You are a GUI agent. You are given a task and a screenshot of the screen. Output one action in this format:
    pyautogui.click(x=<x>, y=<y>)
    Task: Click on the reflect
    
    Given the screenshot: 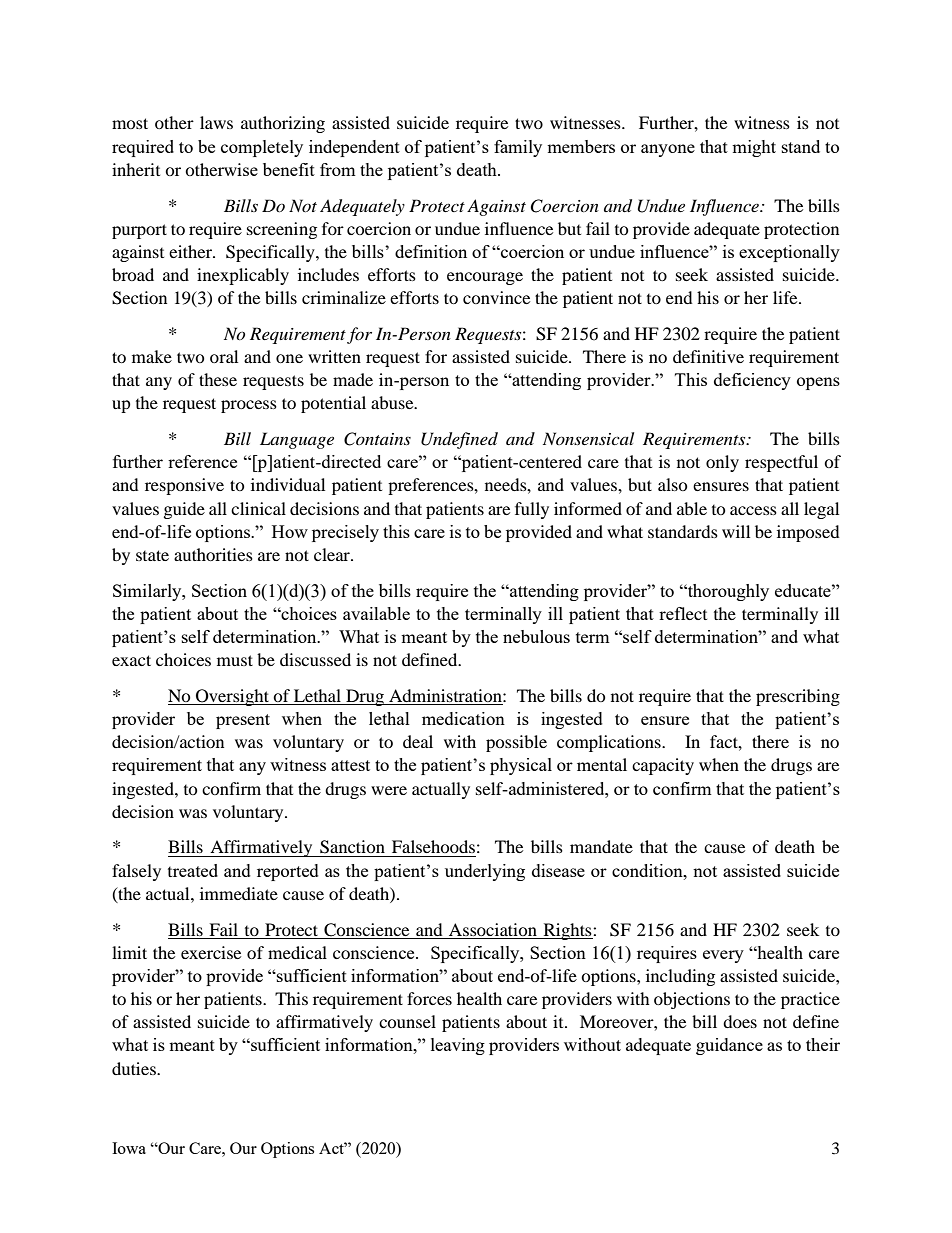 What is the action you would take?
    pyautogui.click(x=683, y=613)
